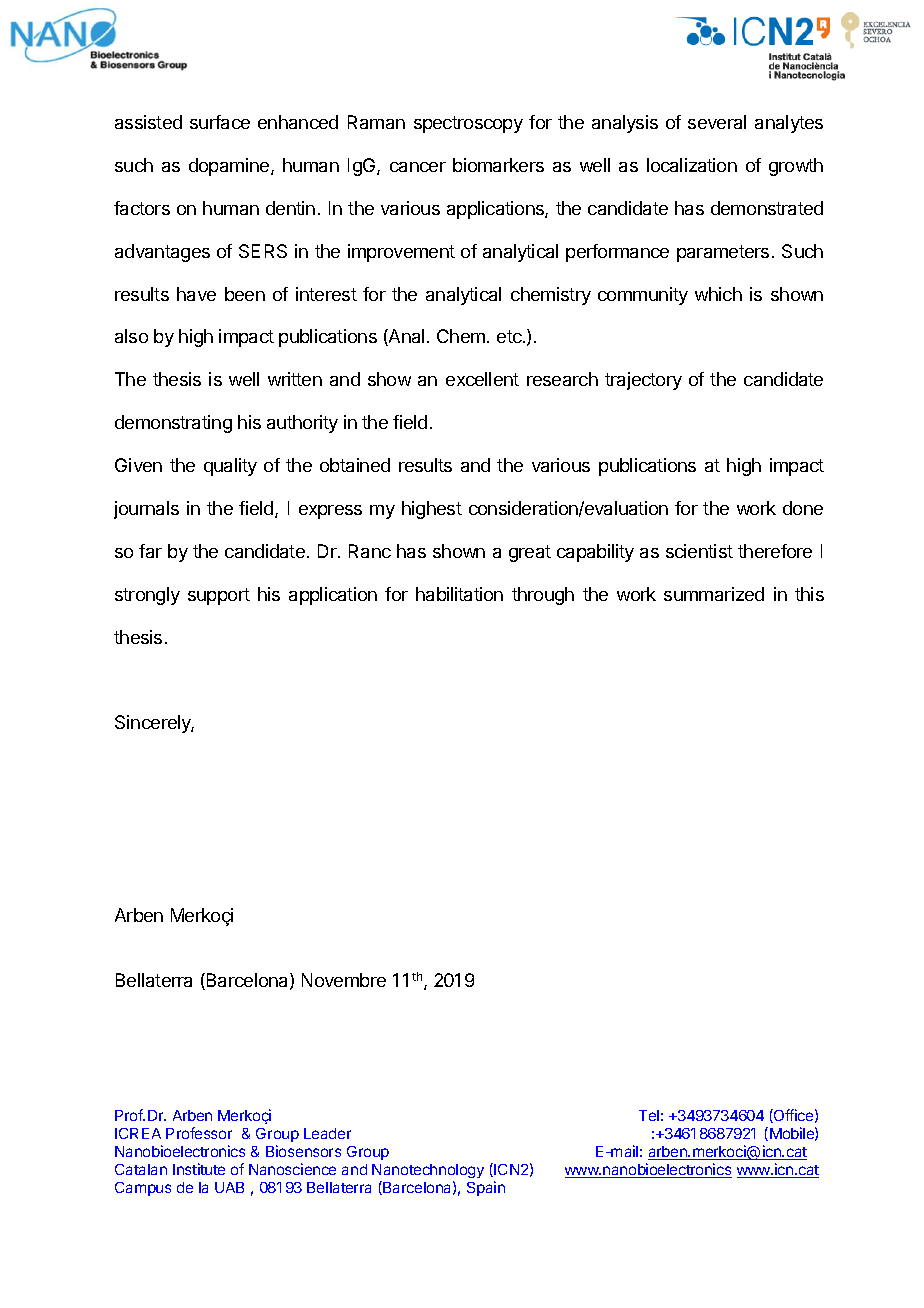 This screenshot has height=1308, width=924. I want to click on through, so click(543, 596).
